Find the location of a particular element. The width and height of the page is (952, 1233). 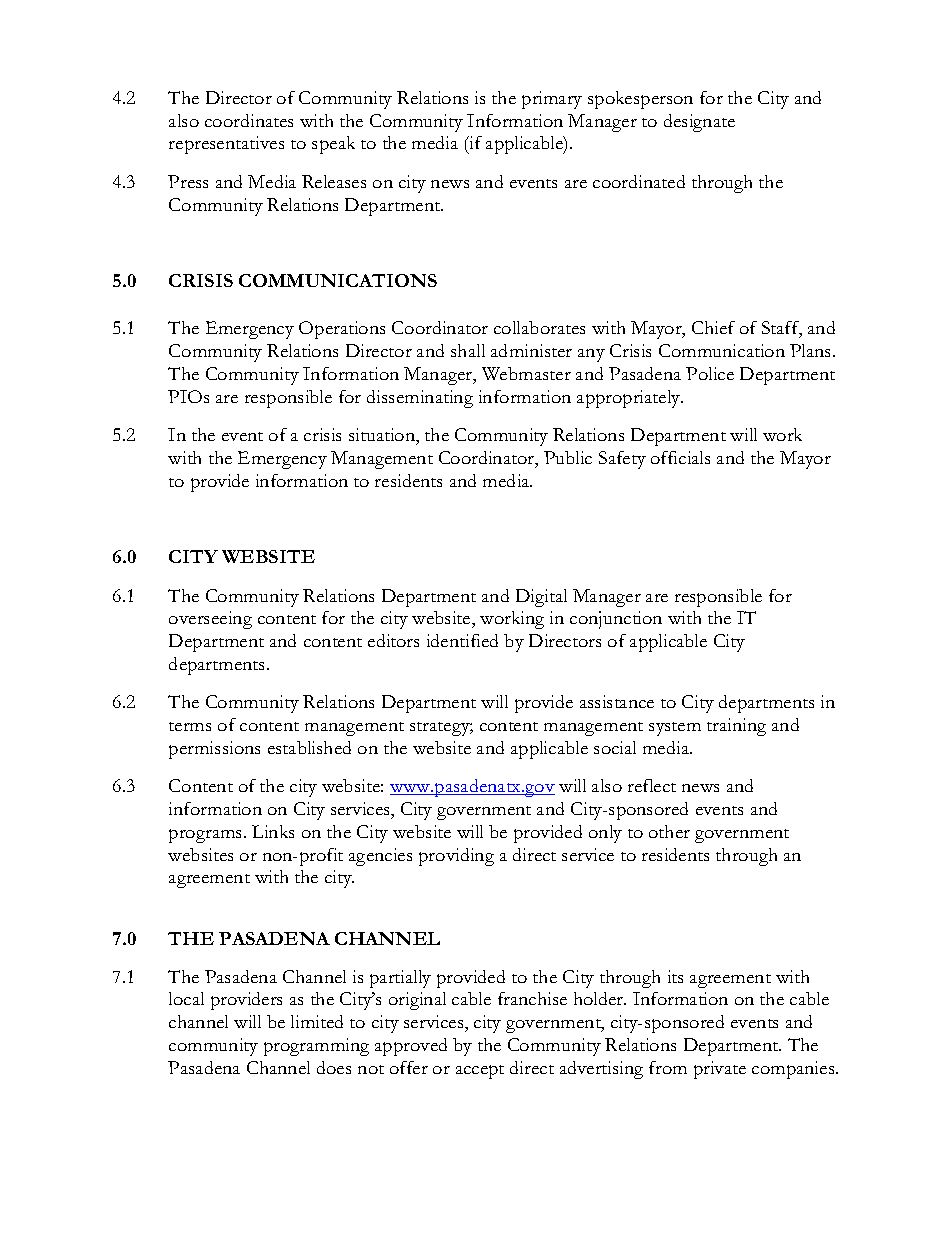

designate is located at coordinates (699, 123).
